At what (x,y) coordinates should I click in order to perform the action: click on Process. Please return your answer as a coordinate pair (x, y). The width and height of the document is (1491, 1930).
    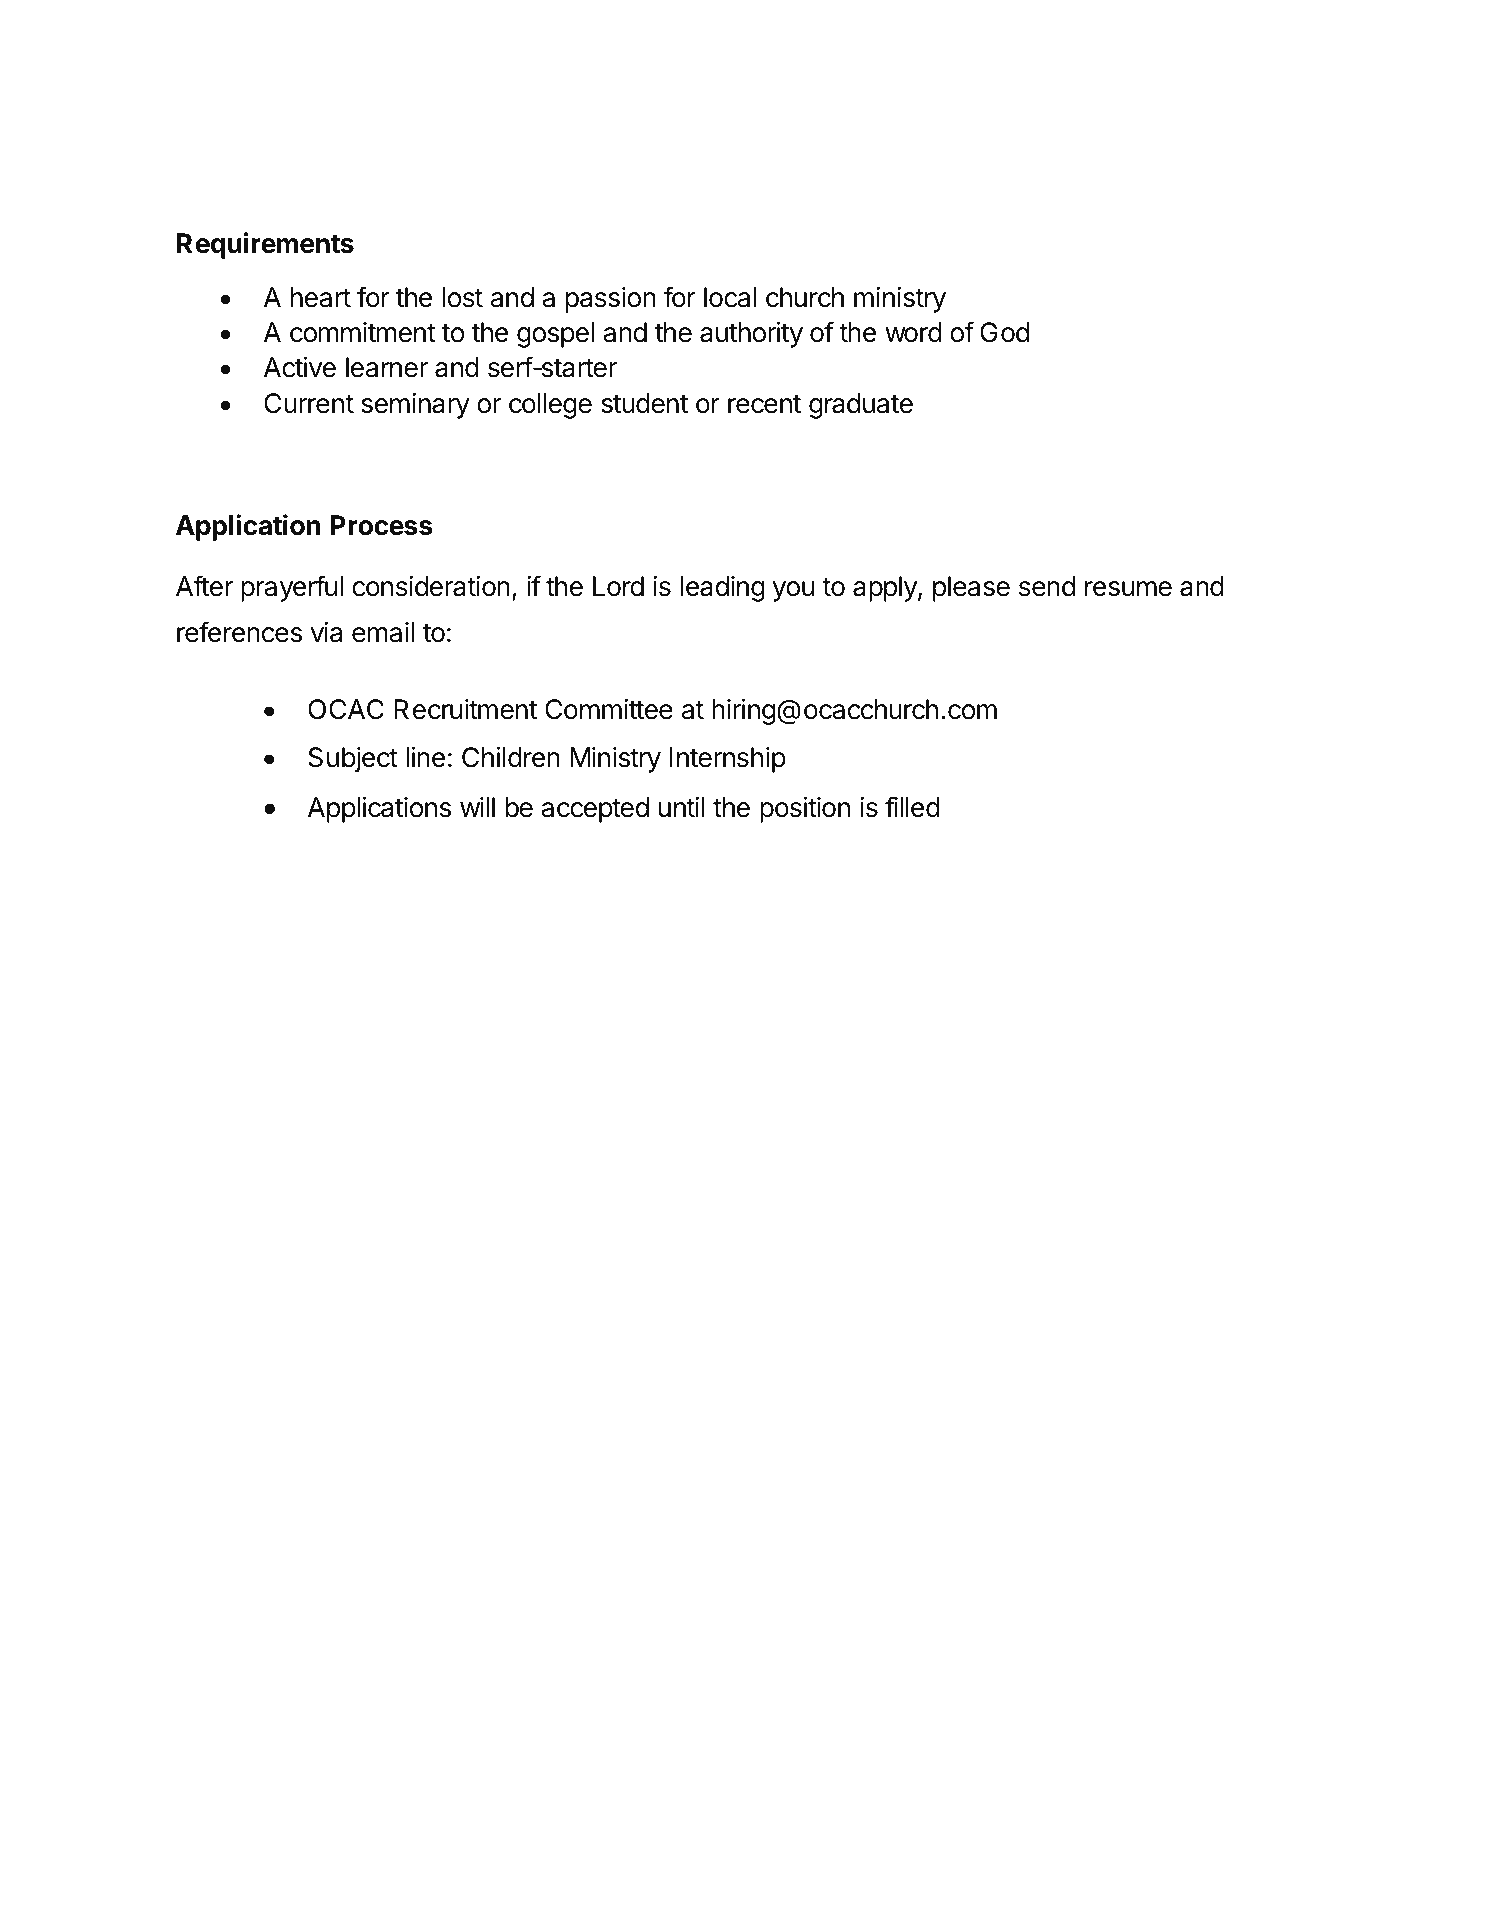
    Looking at the image, I should click on (381, 525).
